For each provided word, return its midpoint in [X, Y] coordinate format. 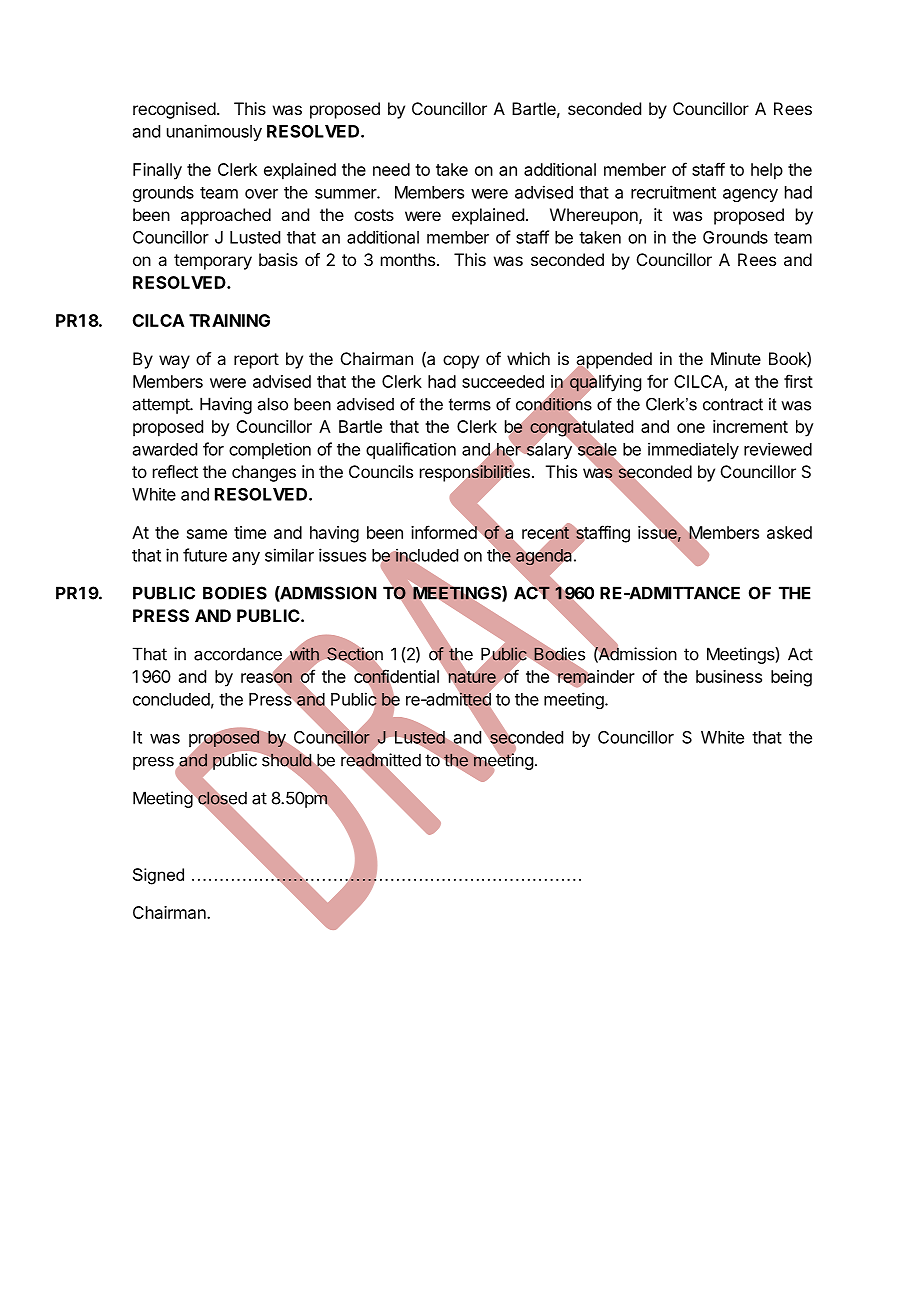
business [729, 676]
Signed [158, 876]
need [391, 169]
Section [355, 654]
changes [264, 473]
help [767, 171]
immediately [693, 450]
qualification [411, 450]
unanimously [214, 132]
